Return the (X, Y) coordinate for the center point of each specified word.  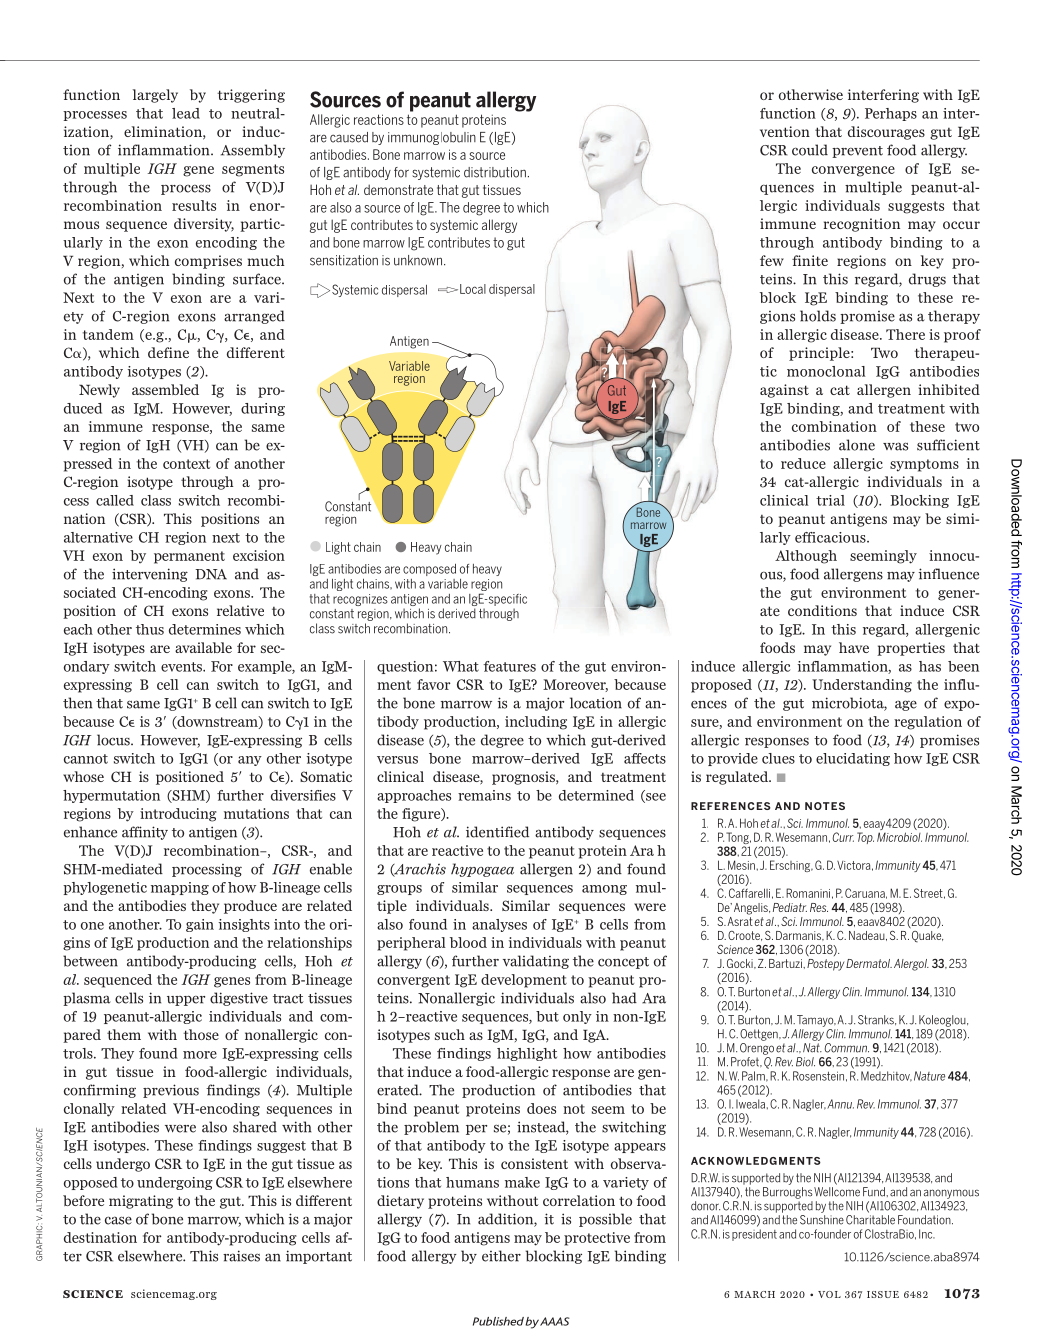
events (182, 667)
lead (186, 113)
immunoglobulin (432, 138)
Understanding (862, 686)
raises (241, 1256)
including (536, 723)
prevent (857, 152)
